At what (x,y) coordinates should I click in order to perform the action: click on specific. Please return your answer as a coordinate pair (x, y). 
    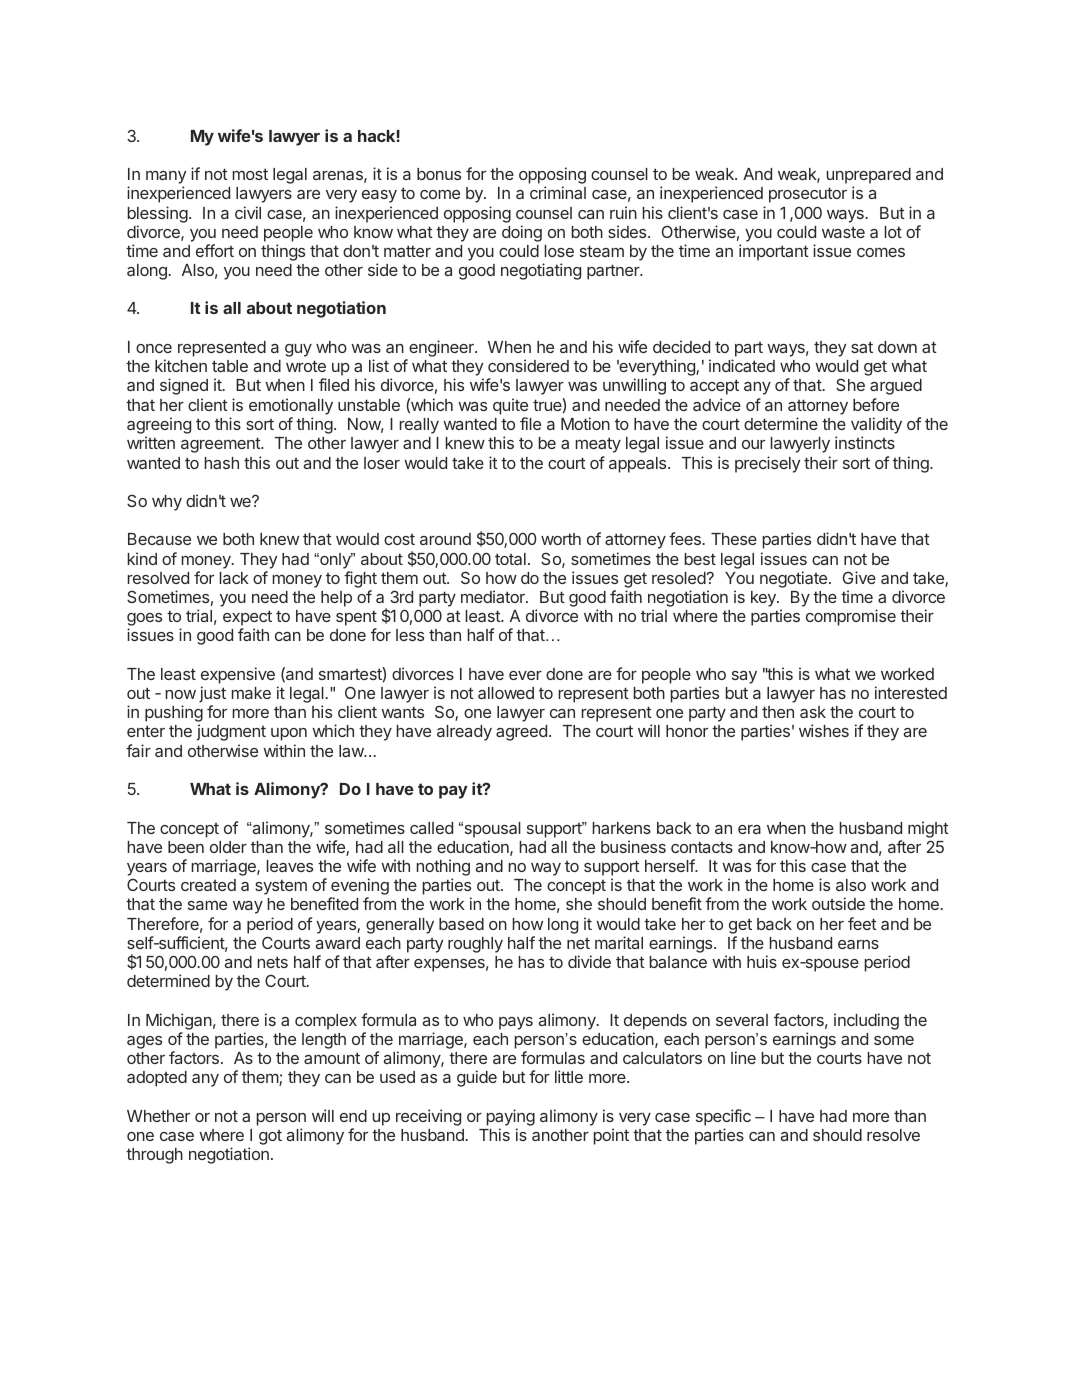
    Looking at the image, I should click on (723, 1117).
